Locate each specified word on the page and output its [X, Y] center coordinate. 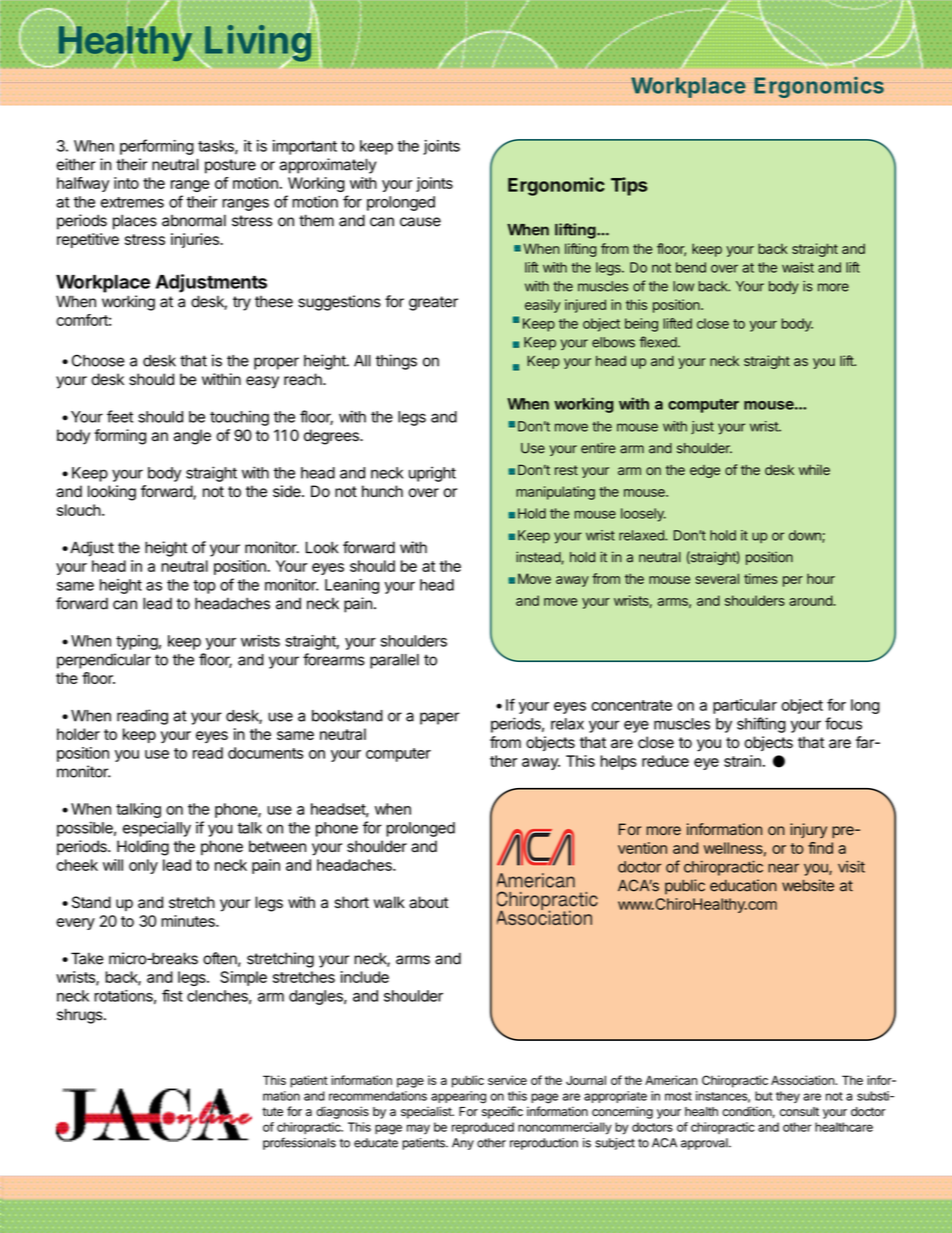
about [428, 902]
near [783, 868]
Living [257, 44]
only [143, 866]
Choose [98, 360]
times [761, 578]
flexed [659, 342]
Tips [629, 186]
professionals [299, 1143]
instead [539, 557]
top [204, 587]
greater [433, 303]
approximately [327, 166]
